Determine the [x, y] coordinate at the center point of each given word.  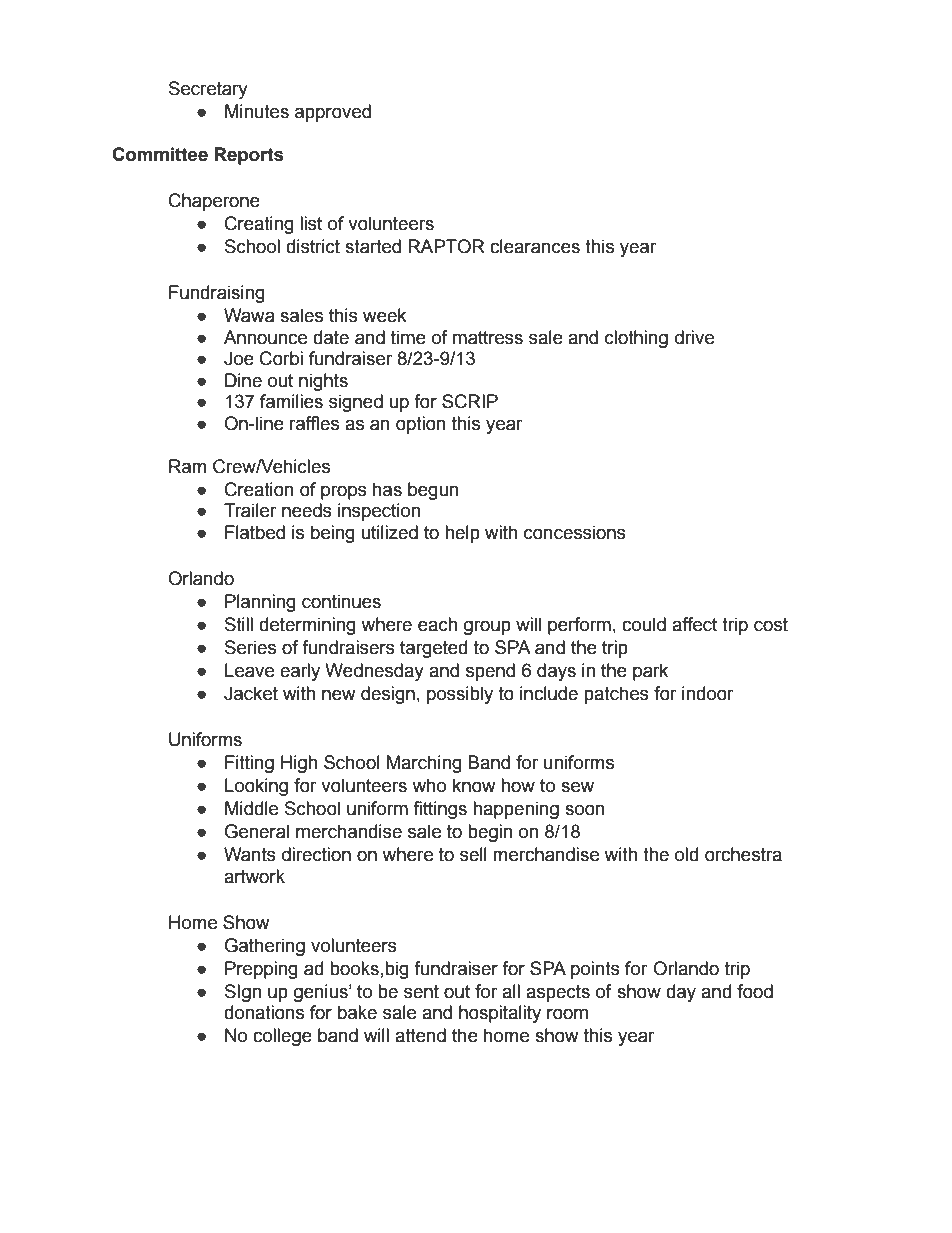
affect [694, 624]
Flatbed [255, 532]
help [462, 534]
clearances [535, 246]
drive [694, 337]
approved [333, 113]
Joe [239, 358]
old [686, 854]
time [408, 337]
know [474, 785]
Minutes [257, 111]
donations [264, 1012]
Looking [256, 787]
